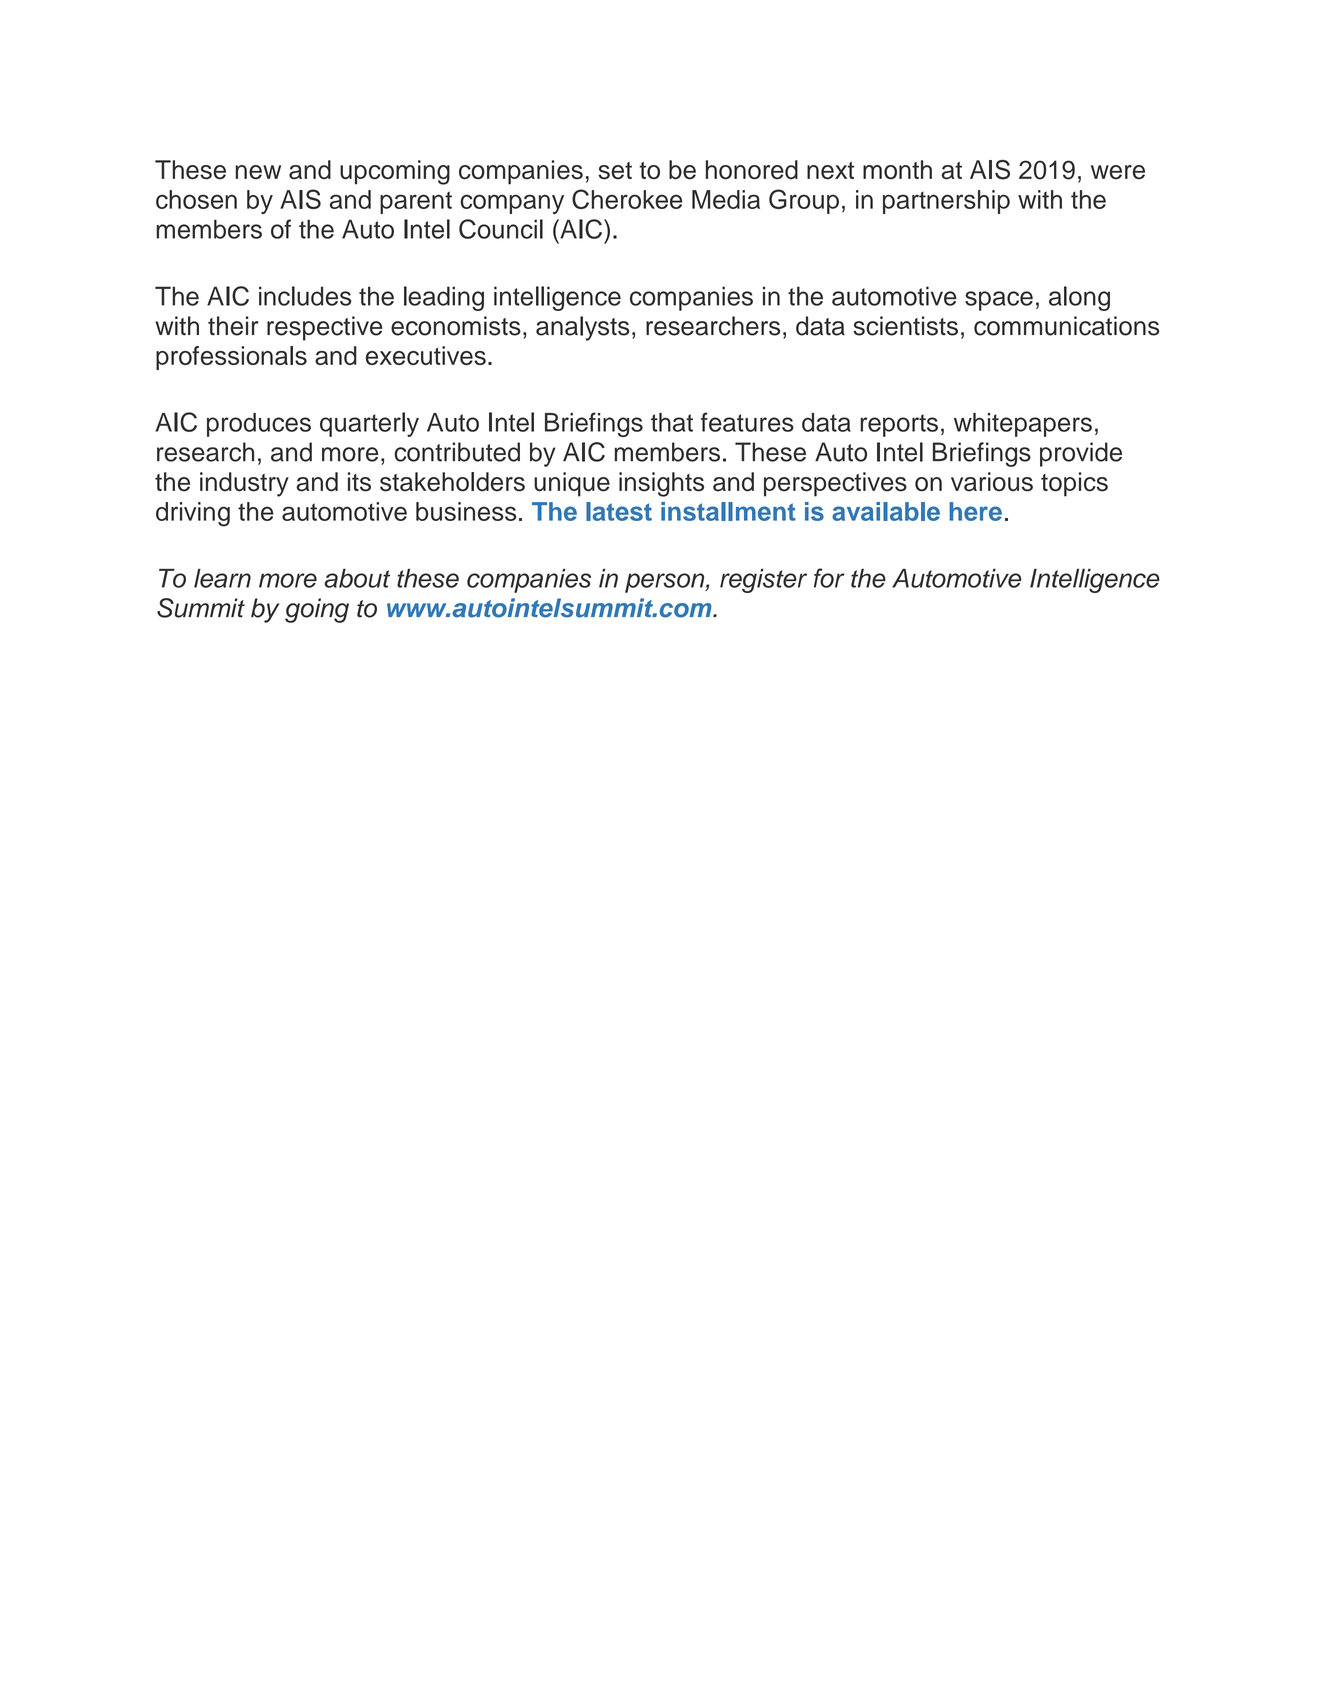 The height and width of the screenshot is (1706, 1318). What do you see at coordinates (672, 422) in the screenshot?
I see `that` at bounding box center [672, 422].
